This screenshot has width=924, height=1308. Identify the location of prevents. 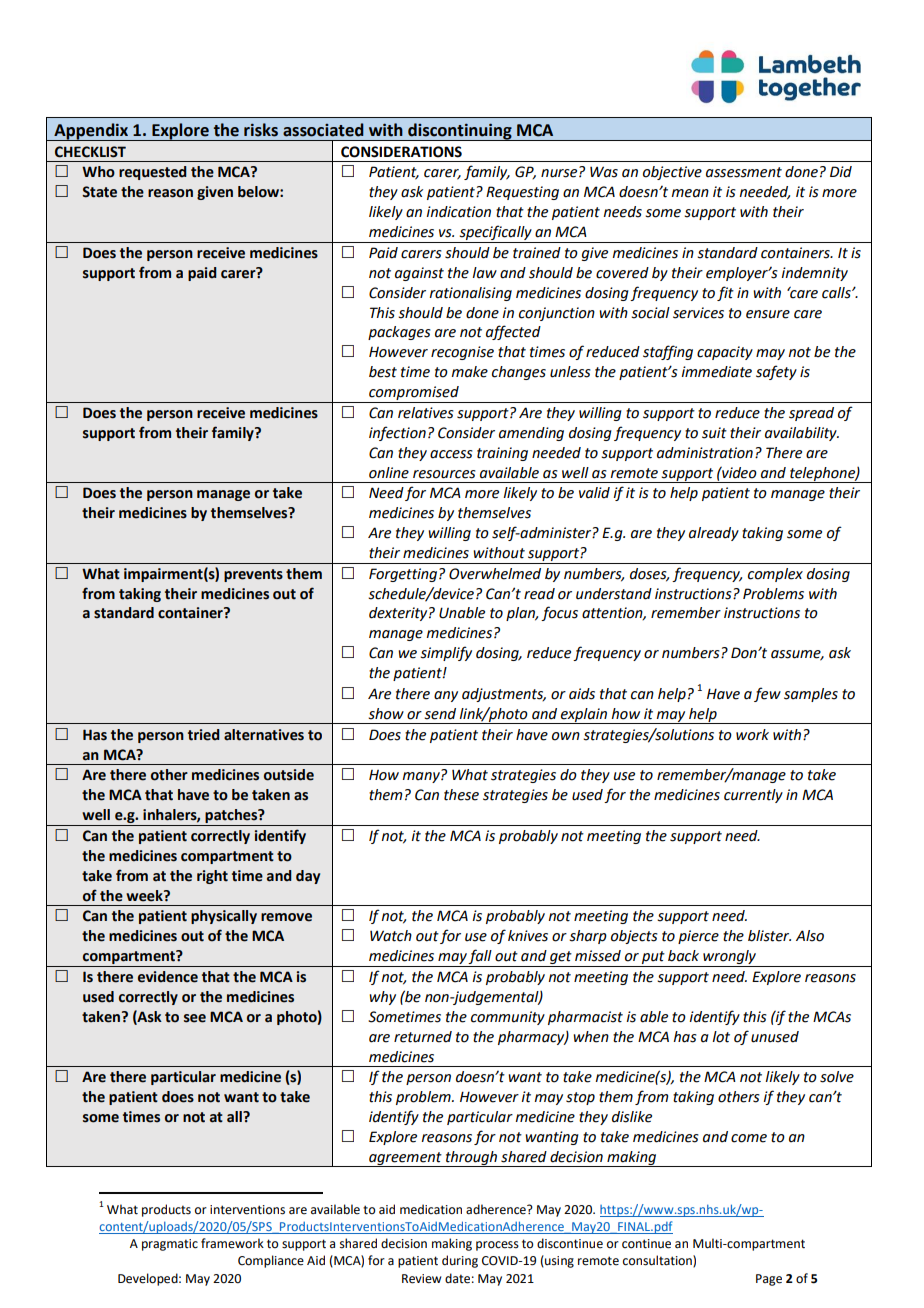
(253, 575).
